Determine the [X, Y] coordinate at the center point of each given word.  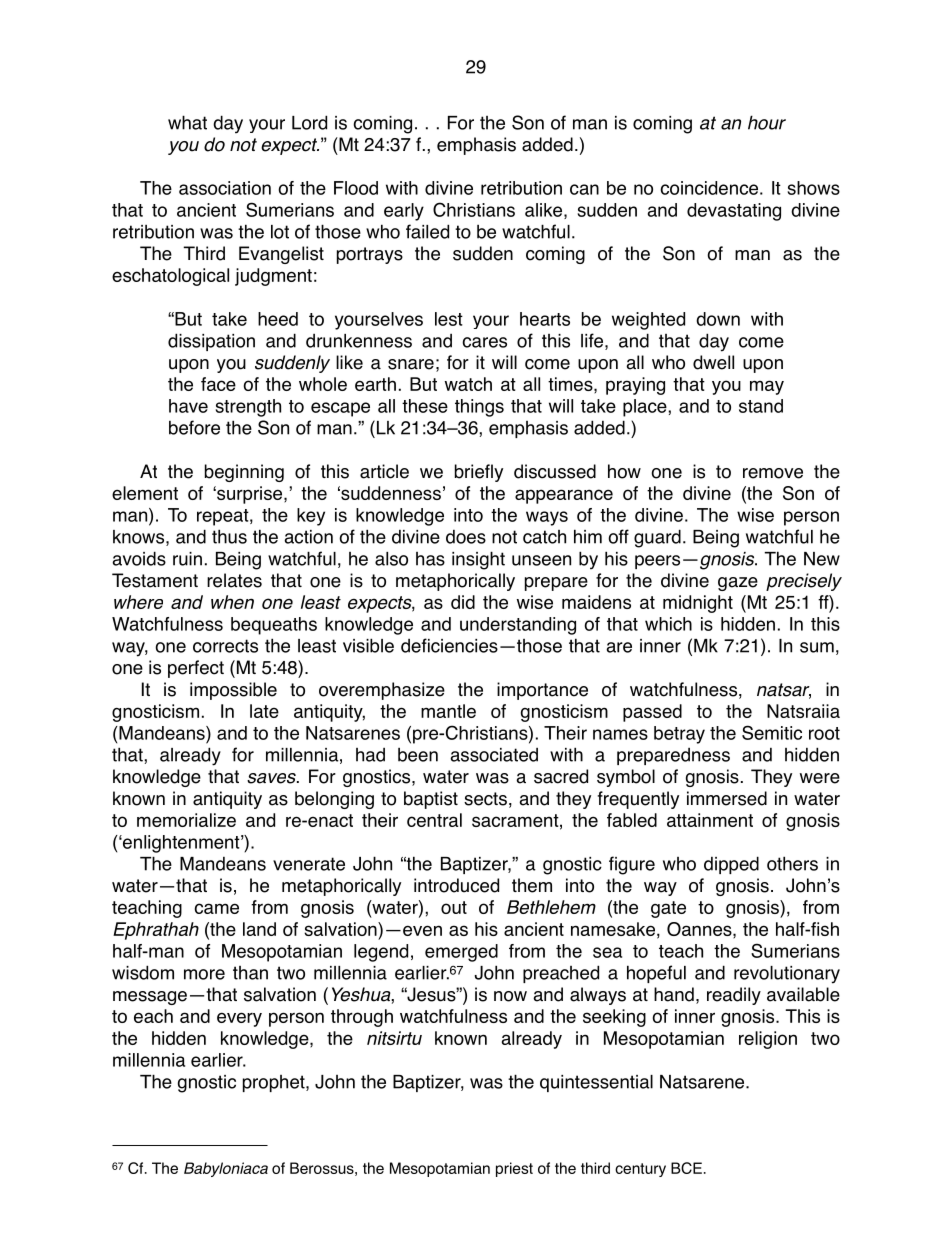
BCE [686, 1168]
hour [767, 122]
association [225, 188]
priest [514, 1169]
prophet [275, 1083]
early [404, 212]
